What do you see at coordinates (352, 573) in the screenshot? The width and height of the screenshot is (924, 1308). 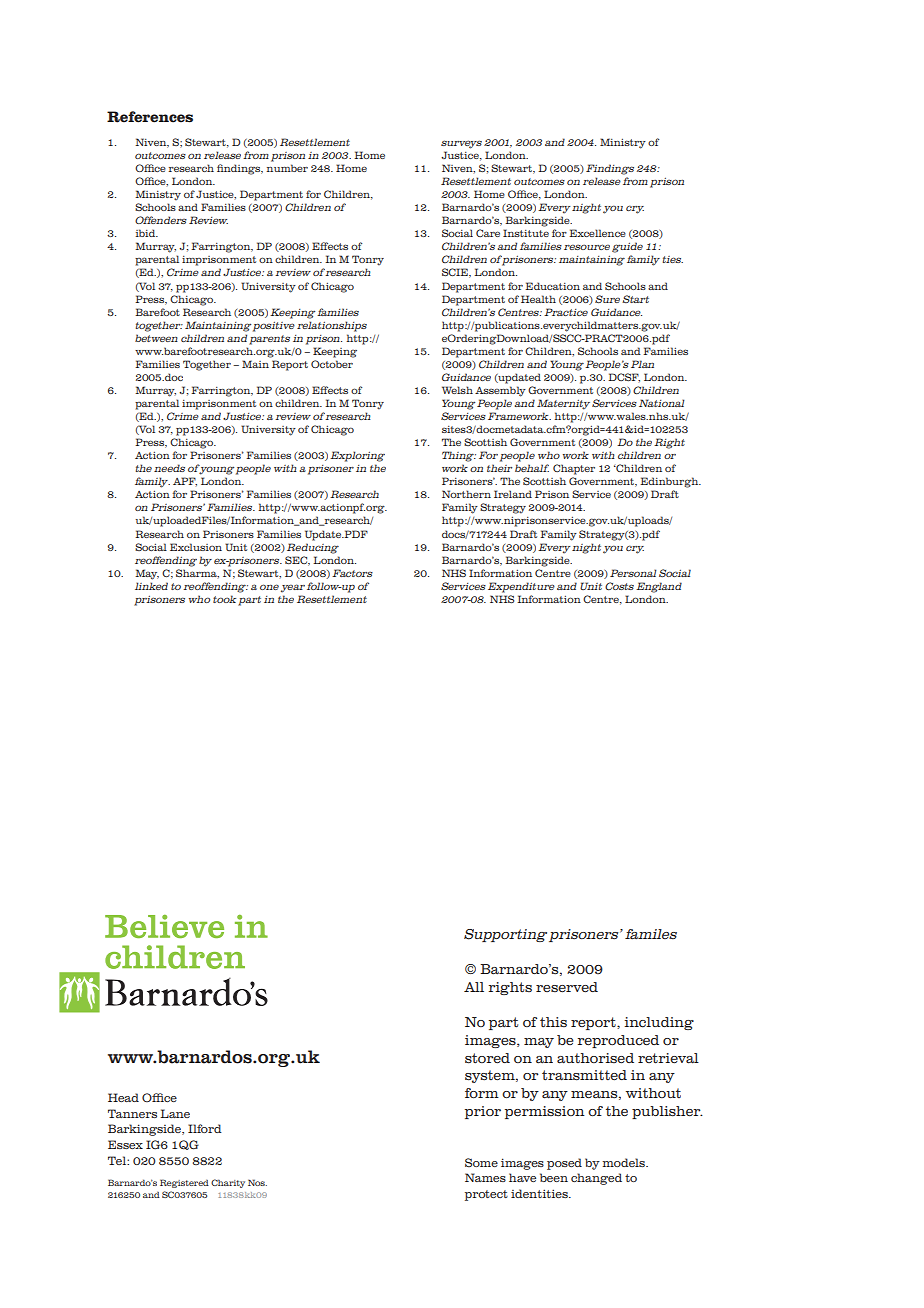 I see `Factors` at bounding box center [352, 573].
